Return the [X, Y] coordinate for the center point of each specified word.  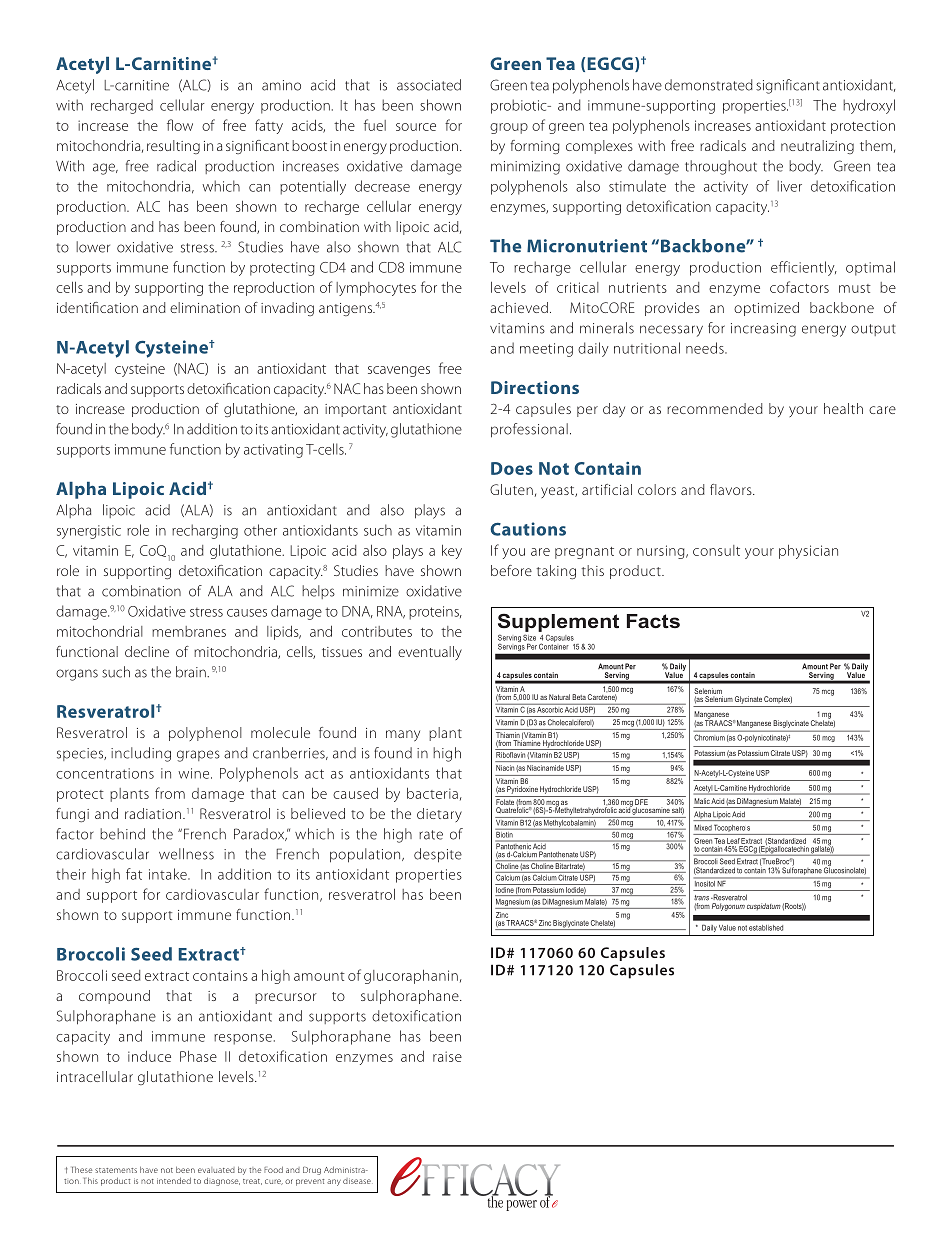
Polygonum [728, 907]
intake [169, 874]
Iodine [505, 888]
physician [808, 552]
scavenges [399, 371]
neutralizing [817, 147]
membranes [189, 631]
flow [180, 125]
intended [174, 1180]
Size [529, 637]
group [509, 128]
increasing [763, 330]
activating [273, 451]
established [766, 928]
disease [358, 1181]
